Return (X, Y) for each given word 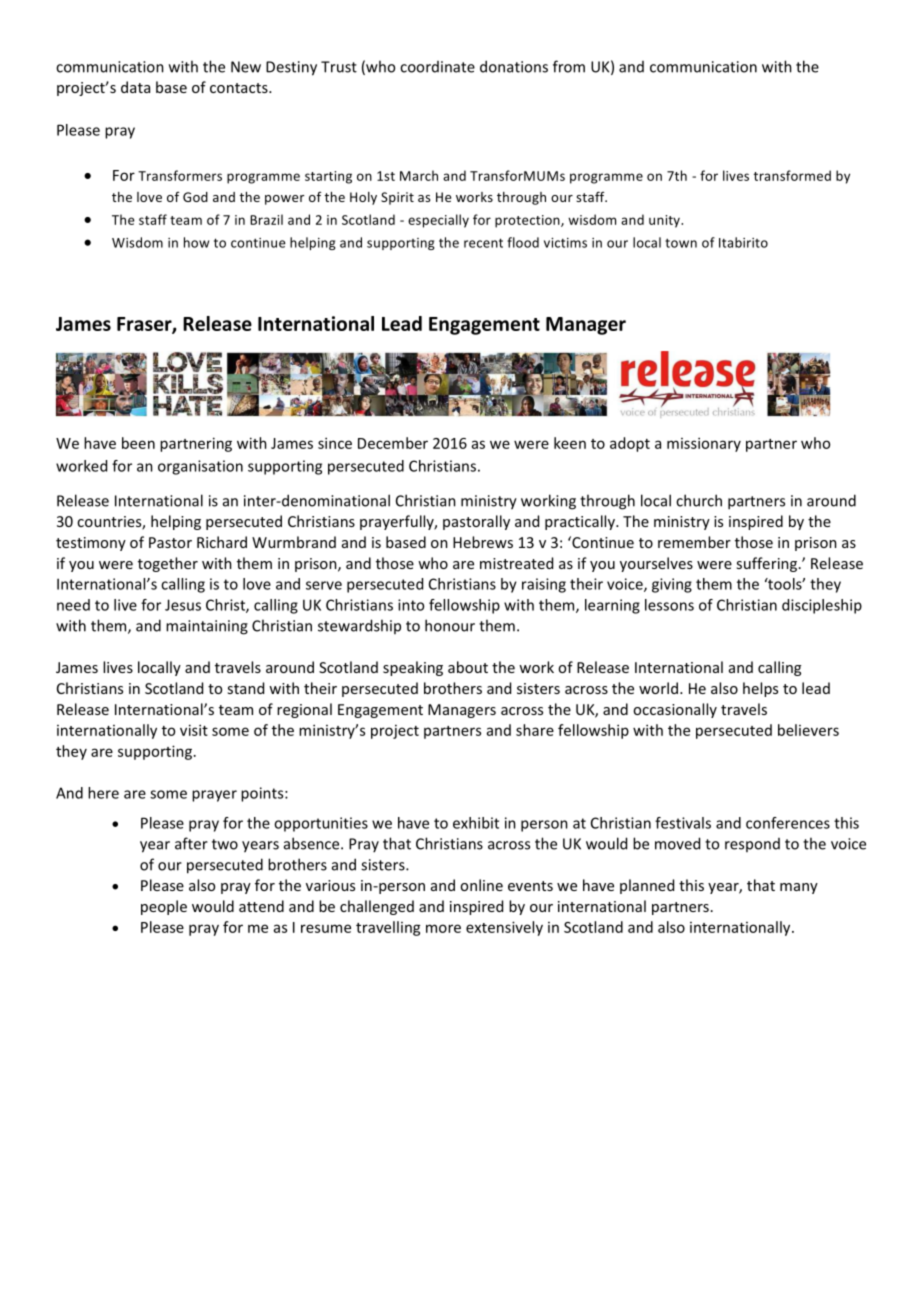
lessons (669, 605)
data (135, 87)
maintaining (207, 627)
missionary (704, 444)
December (393, 443)
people (164, 907)
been (138, 443)
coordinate (437, 67)
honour (450, 625)
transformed (792, 175)
